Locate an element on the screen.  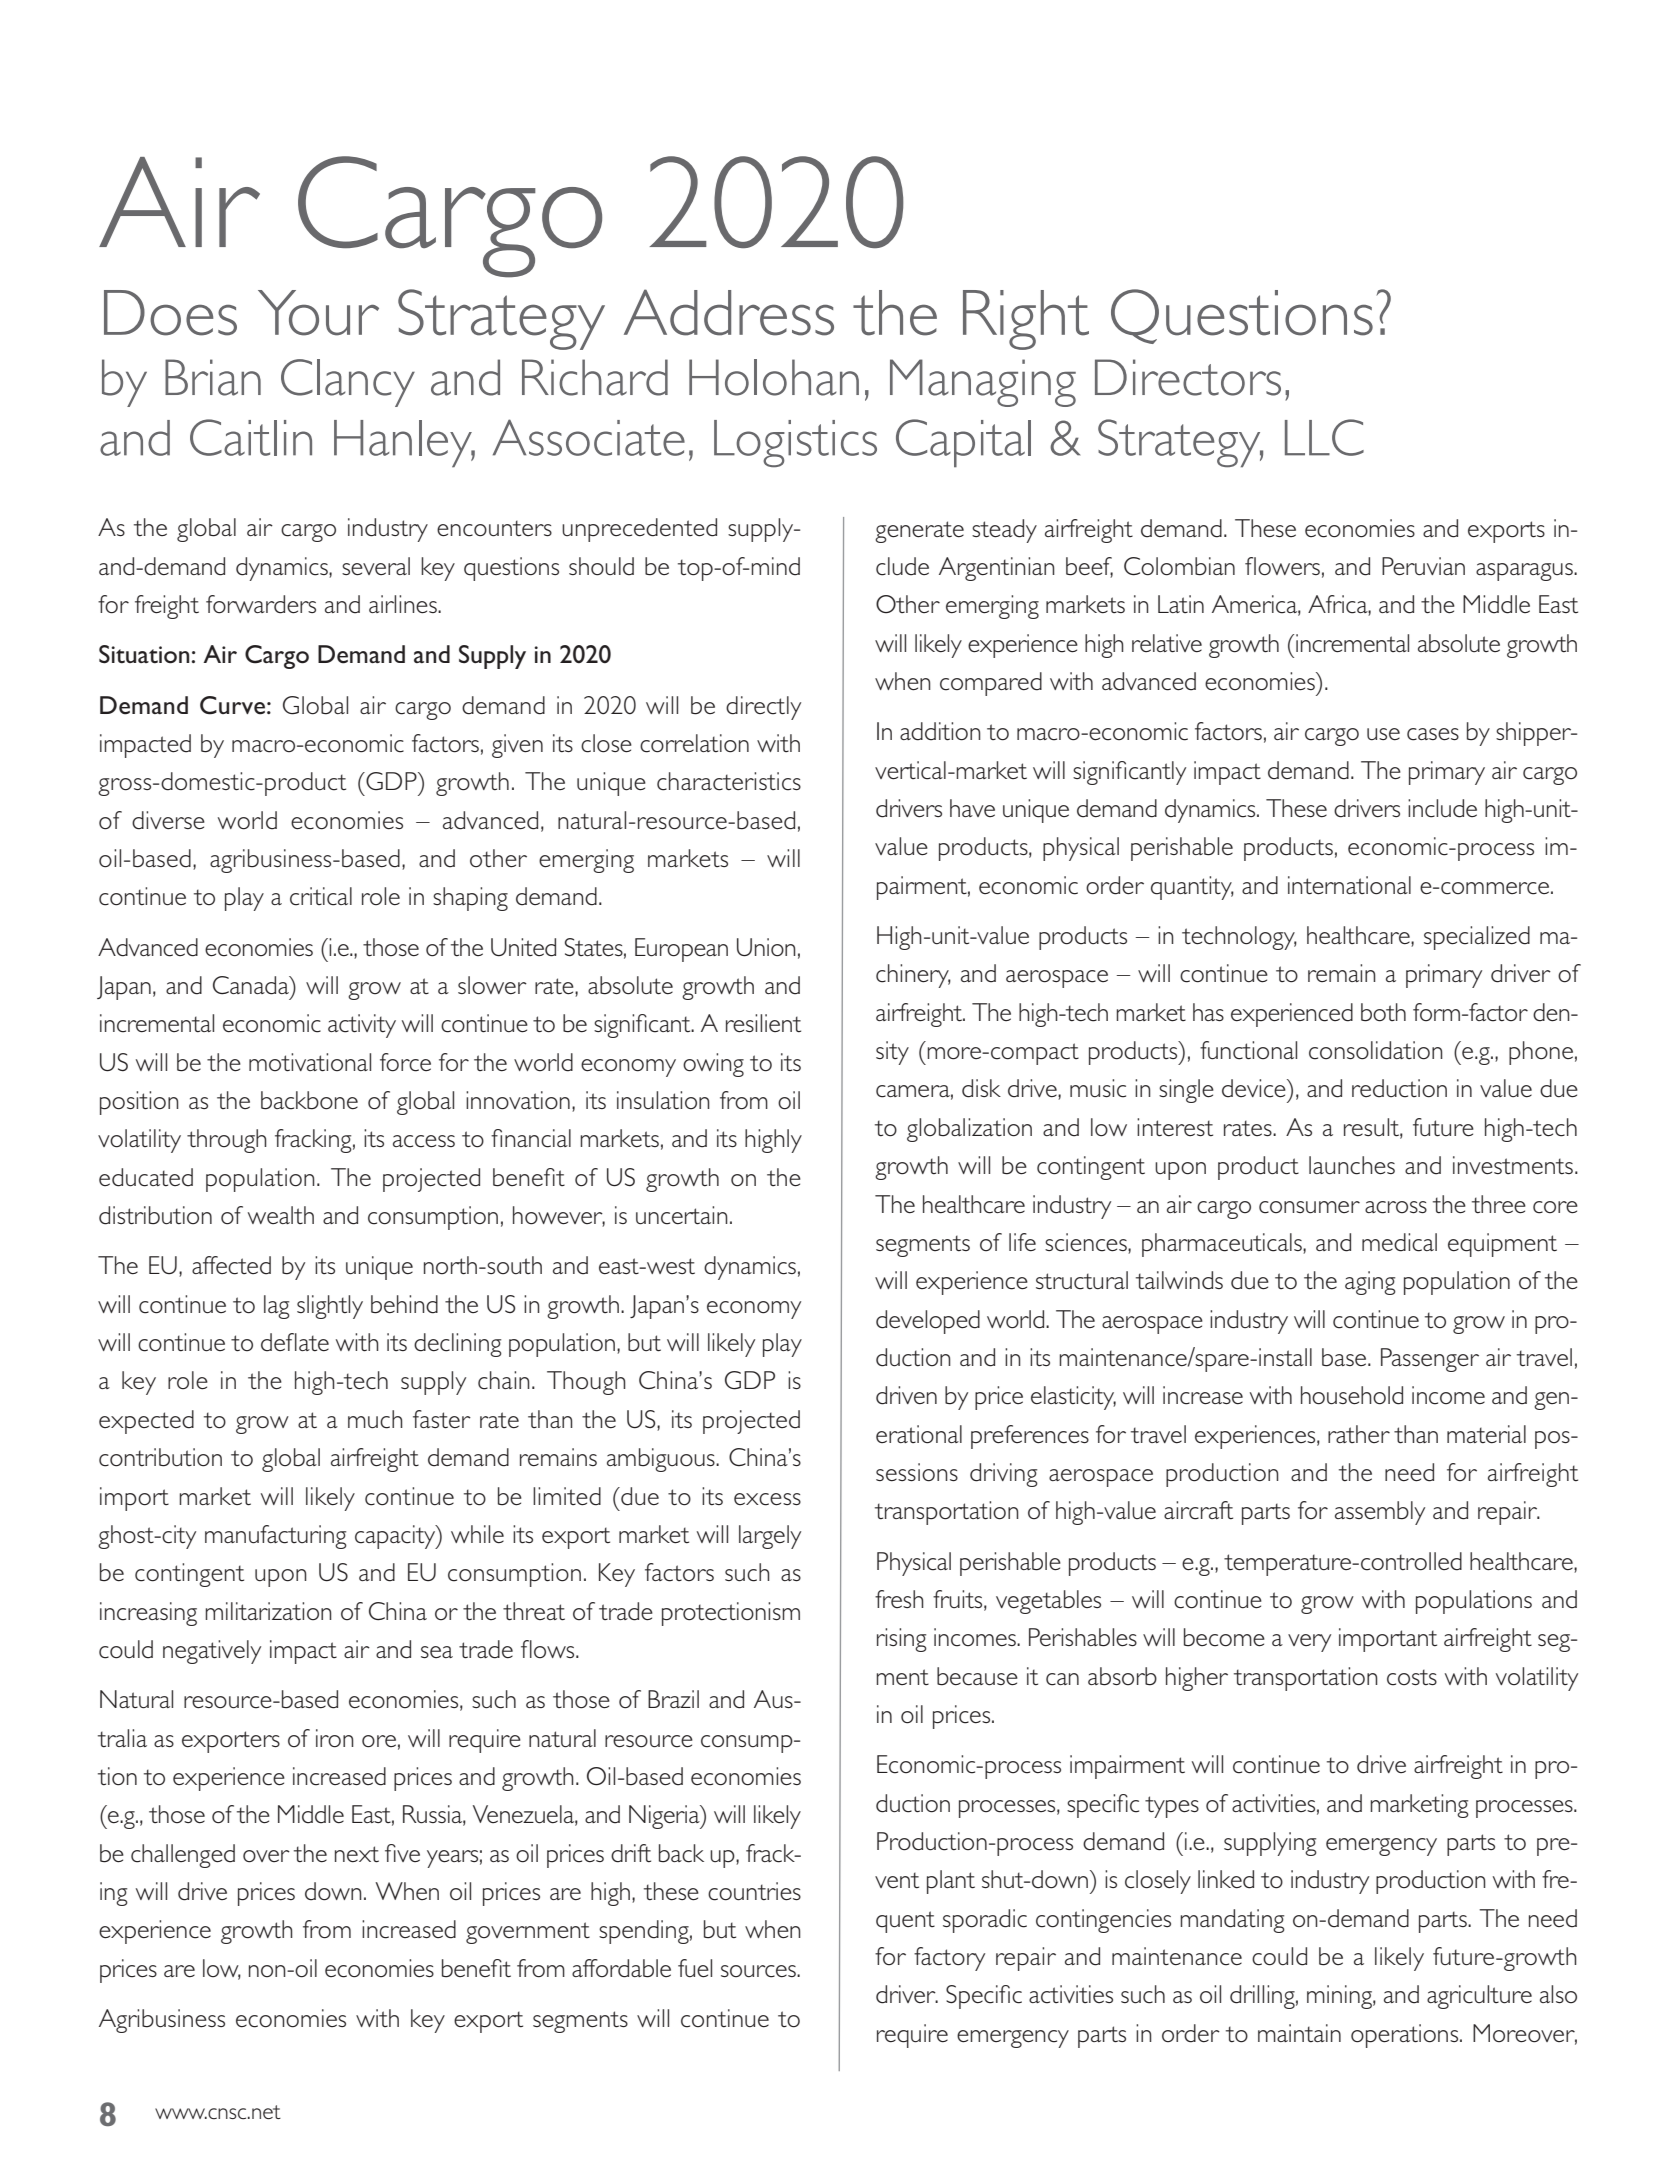
LLC is located at coordinates (1324, 437).
